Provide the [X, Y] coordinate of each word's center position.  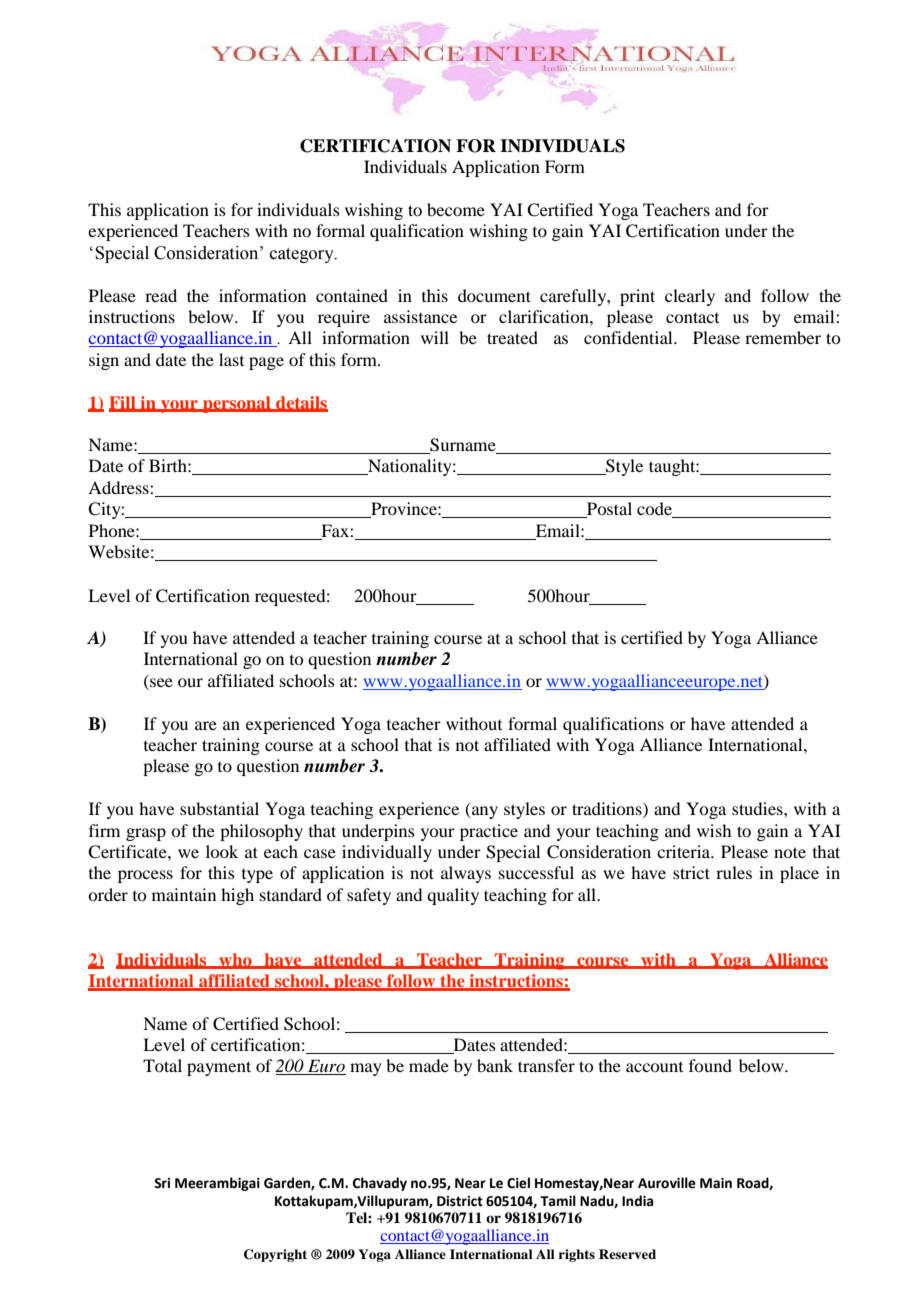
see [161, 682]
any [484, 812]
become [456, 209]
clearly [690, 297]
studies [758, 808]
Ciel [518, 1183]
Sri [162, 1183]
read [161, 295]
